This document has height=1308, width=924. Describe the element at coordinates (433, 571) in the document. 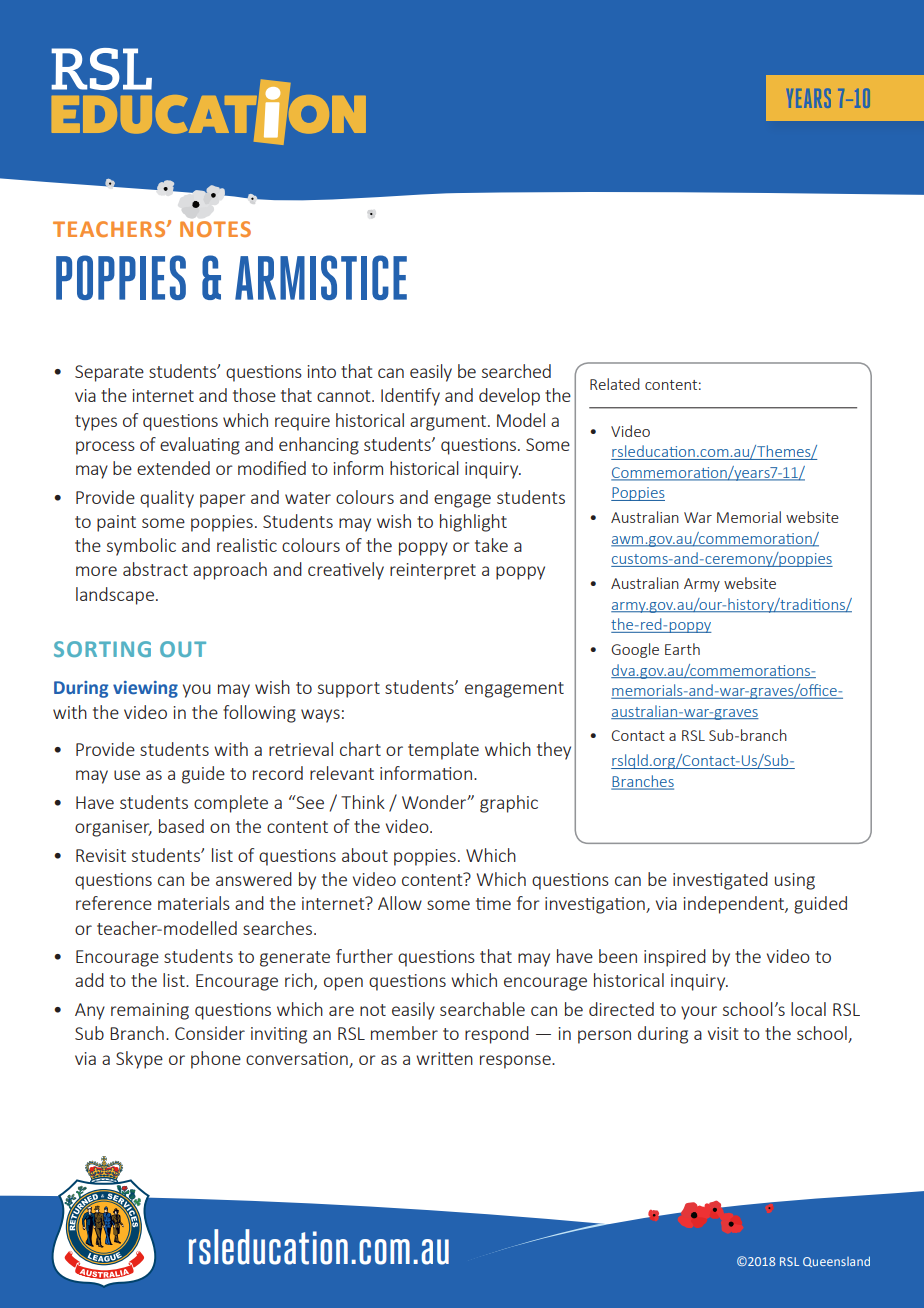

I see `reinterpret` at that location.
